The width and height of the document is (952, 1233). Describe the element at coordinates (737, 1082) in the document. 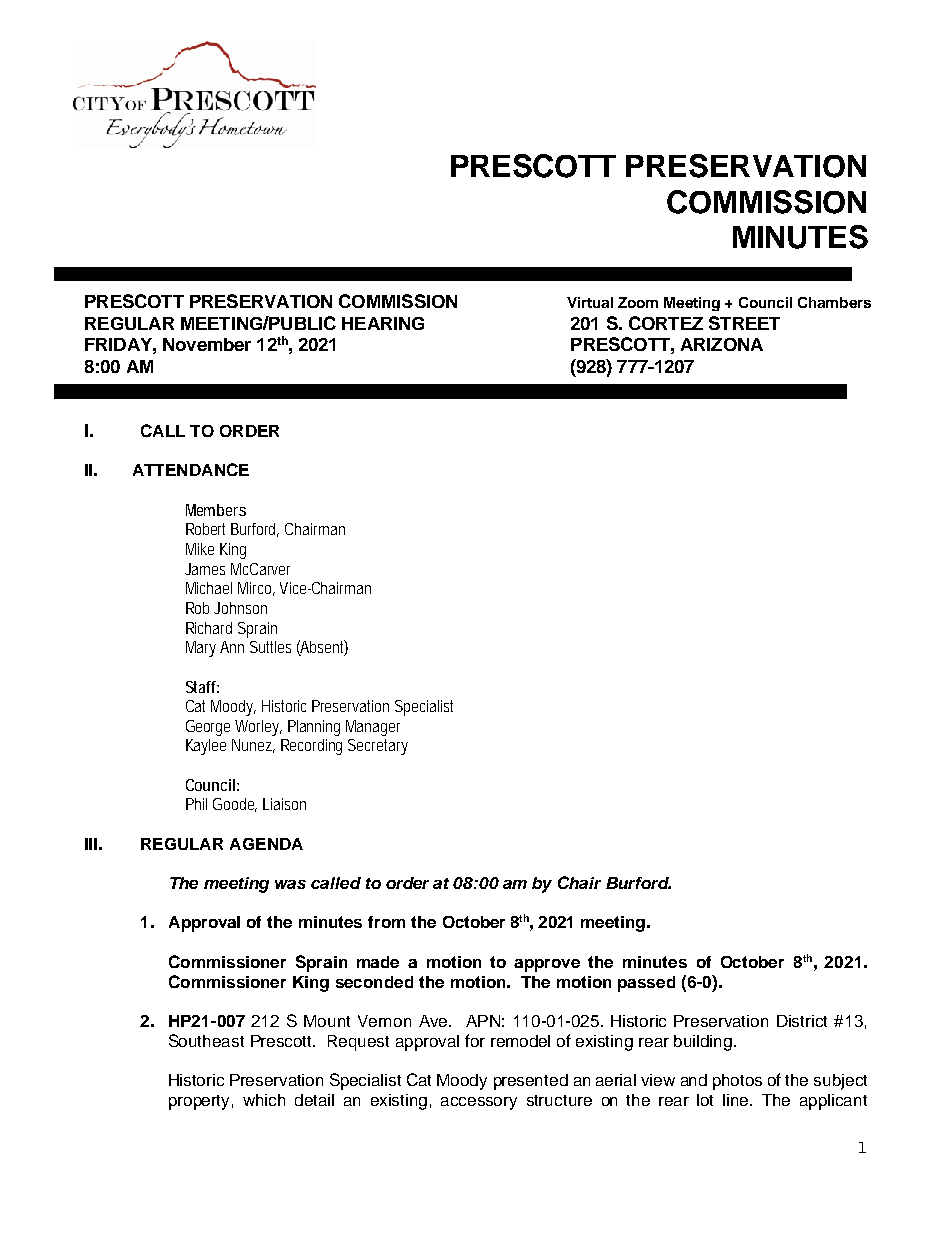

I see `photos` at that location.
